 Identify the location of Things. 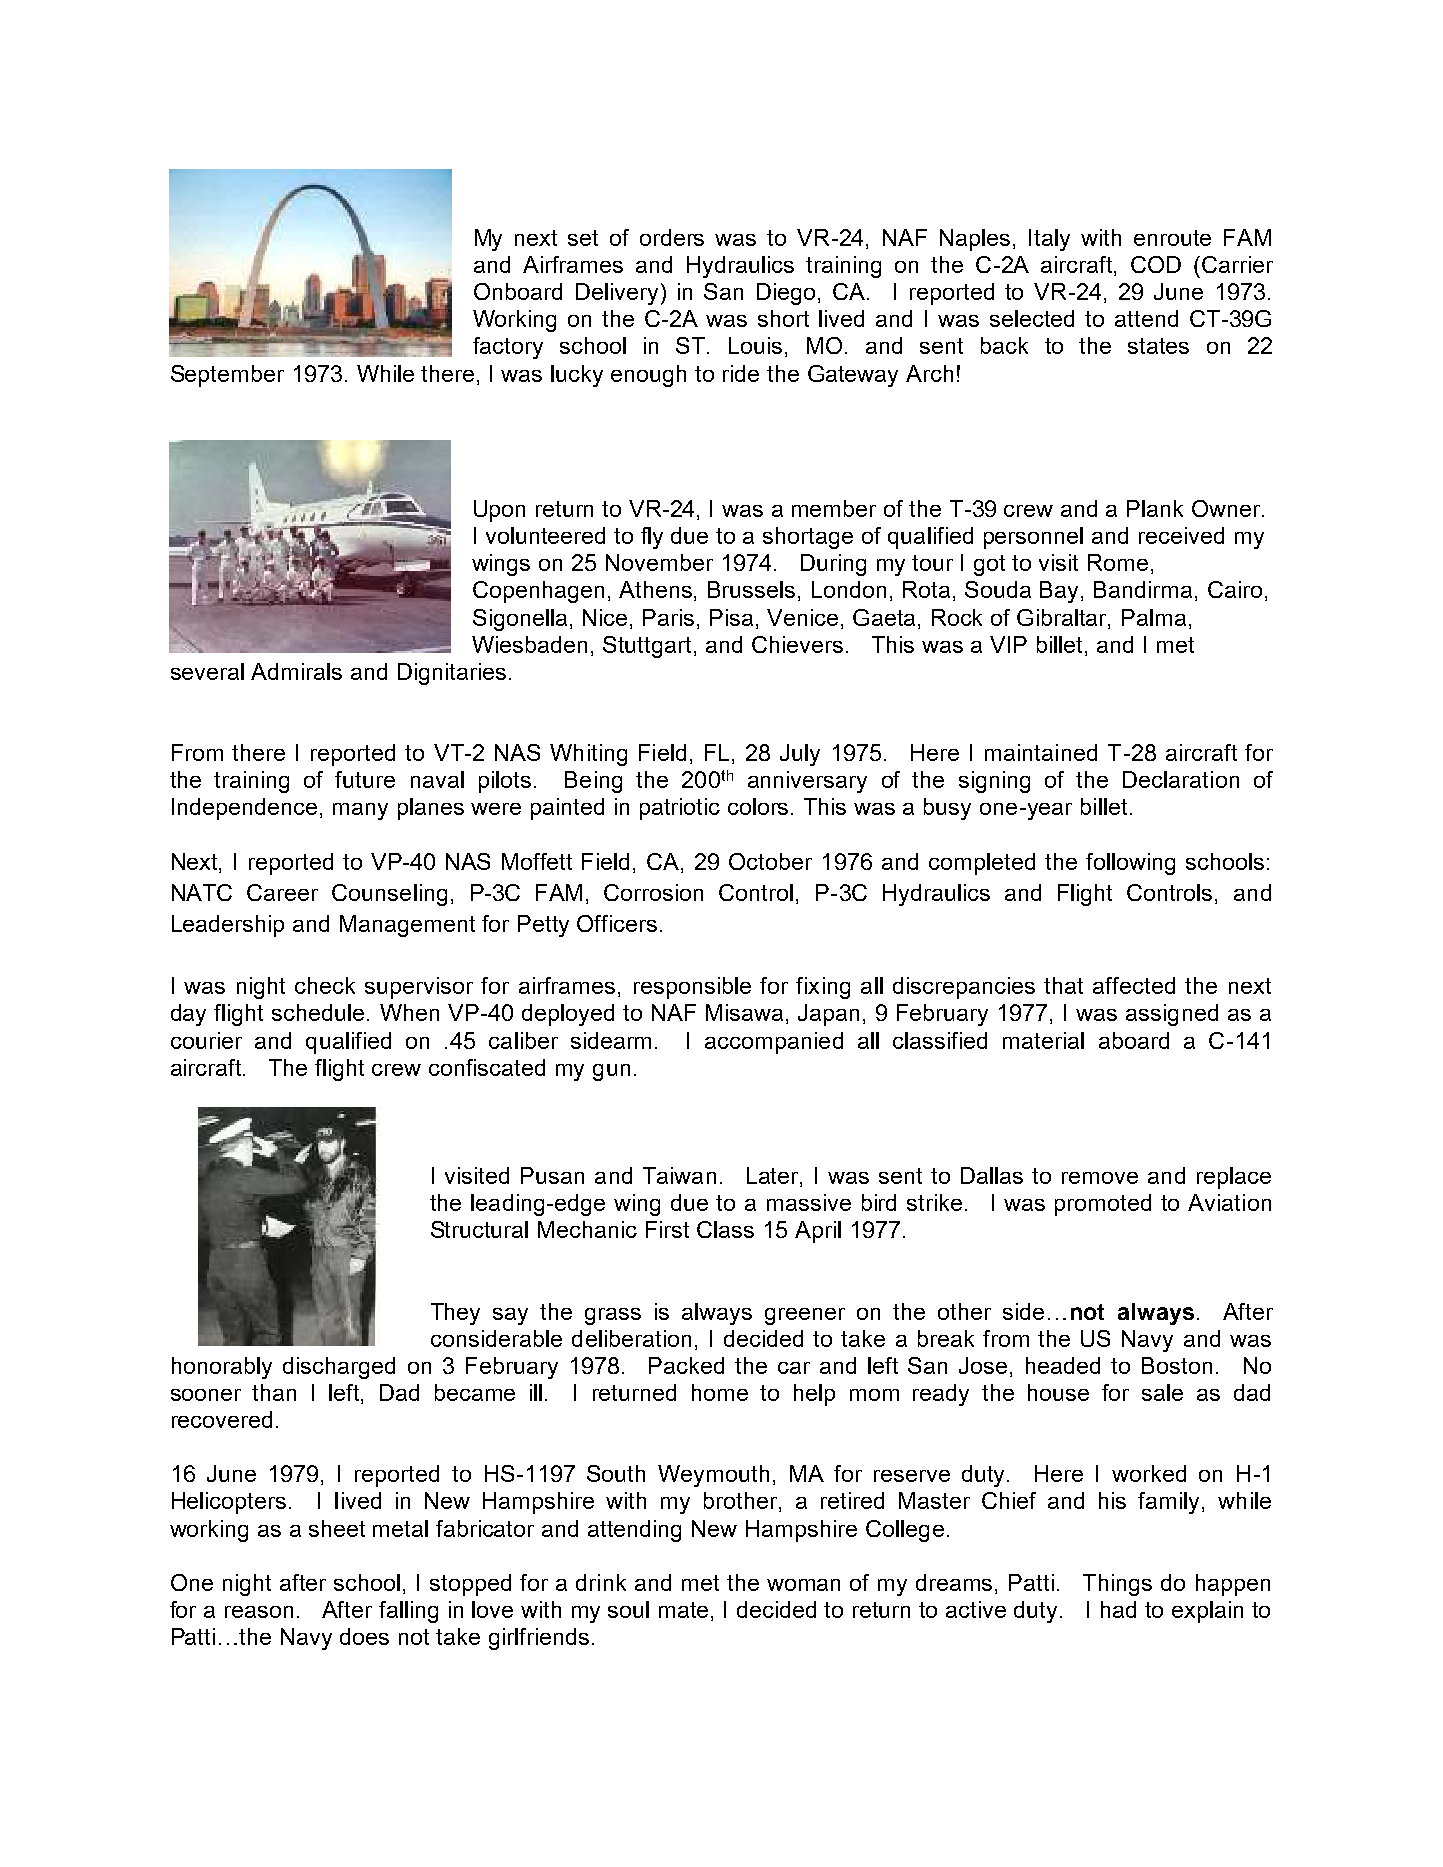
(1117, 1585).
